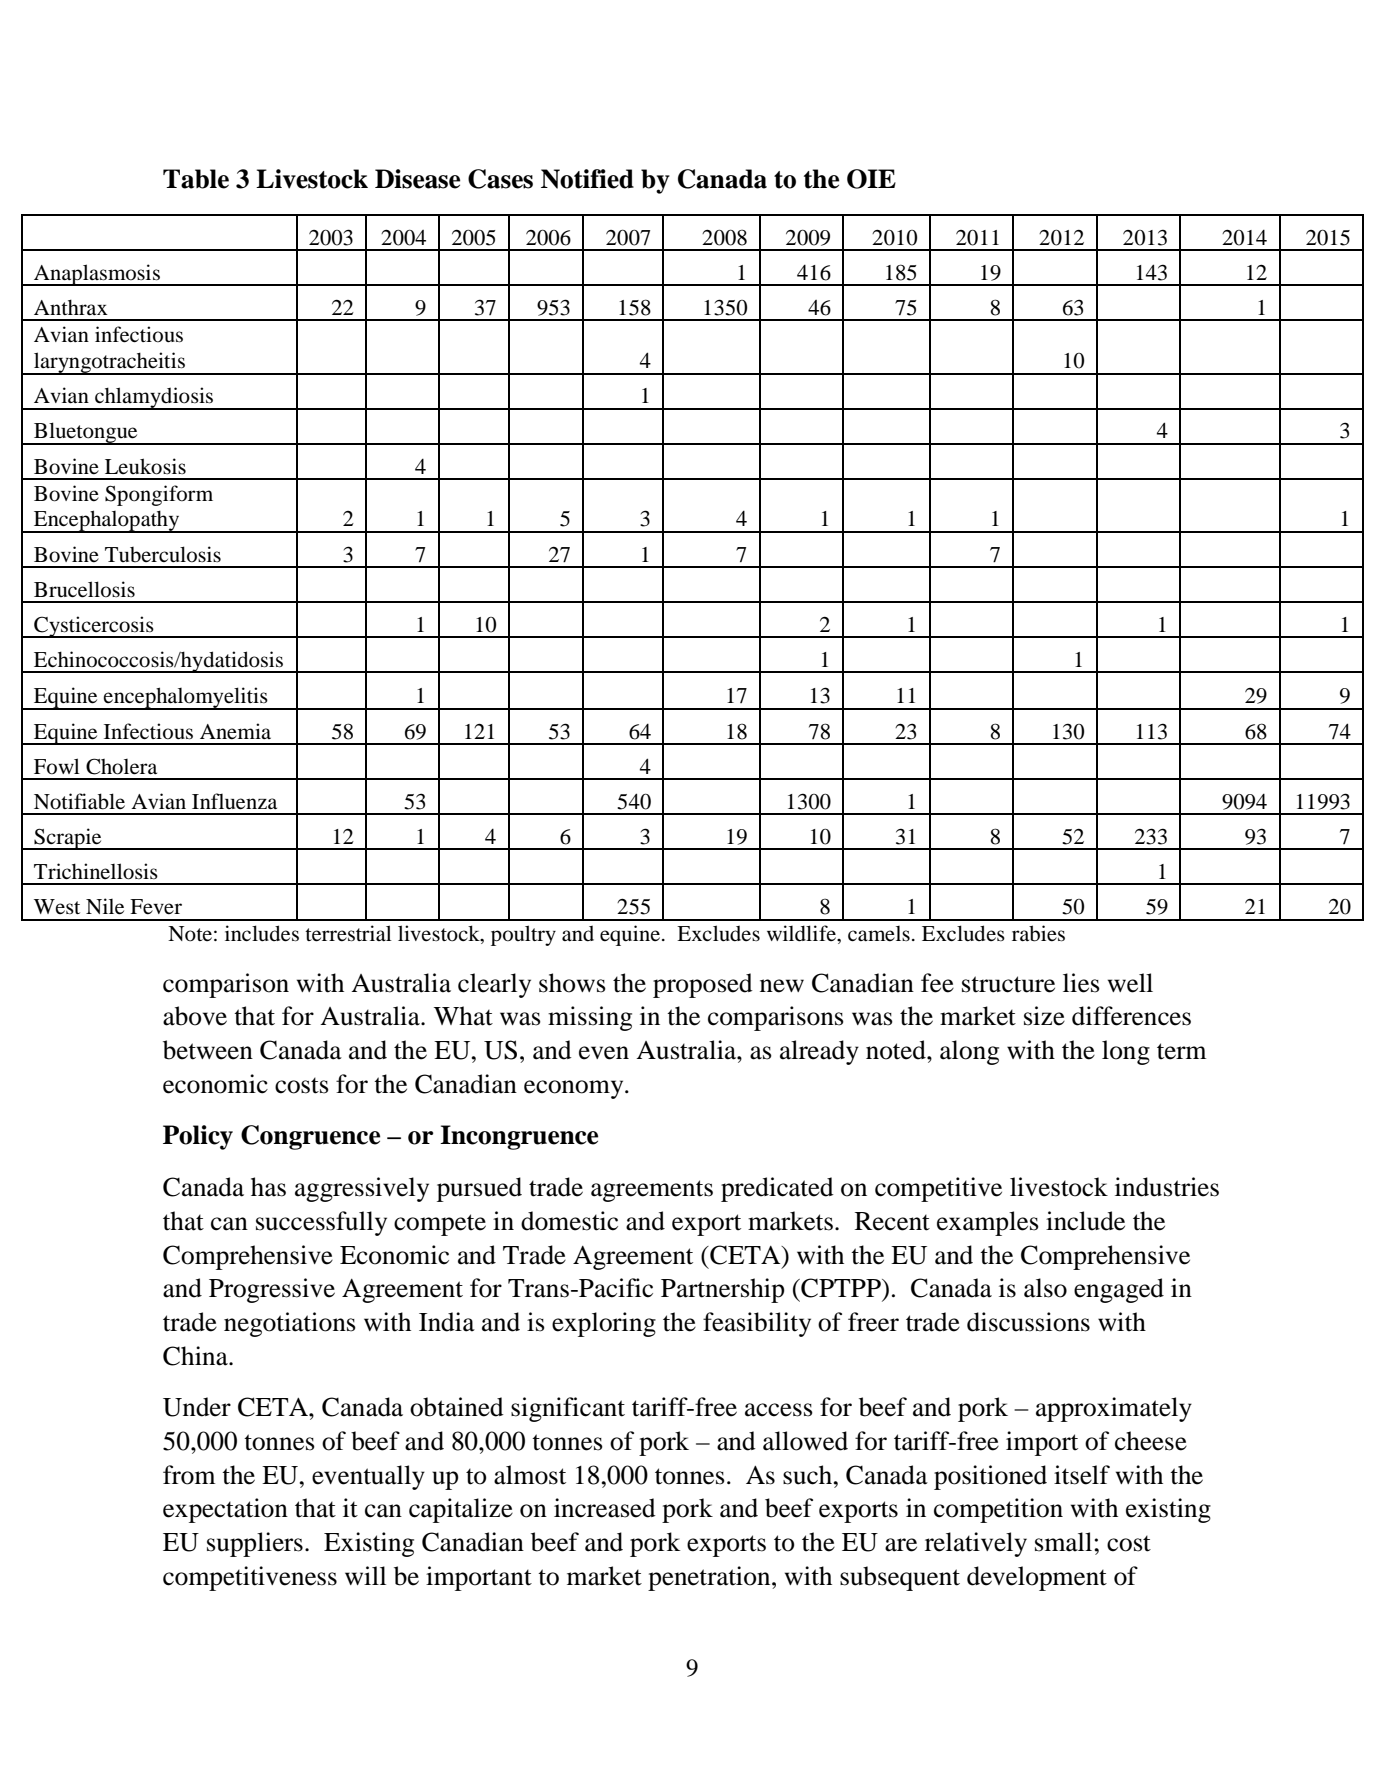 The image size is (1385, 1792). Describe the element at coordinates (605, 1508) in the image. I see `increased` at that location.
